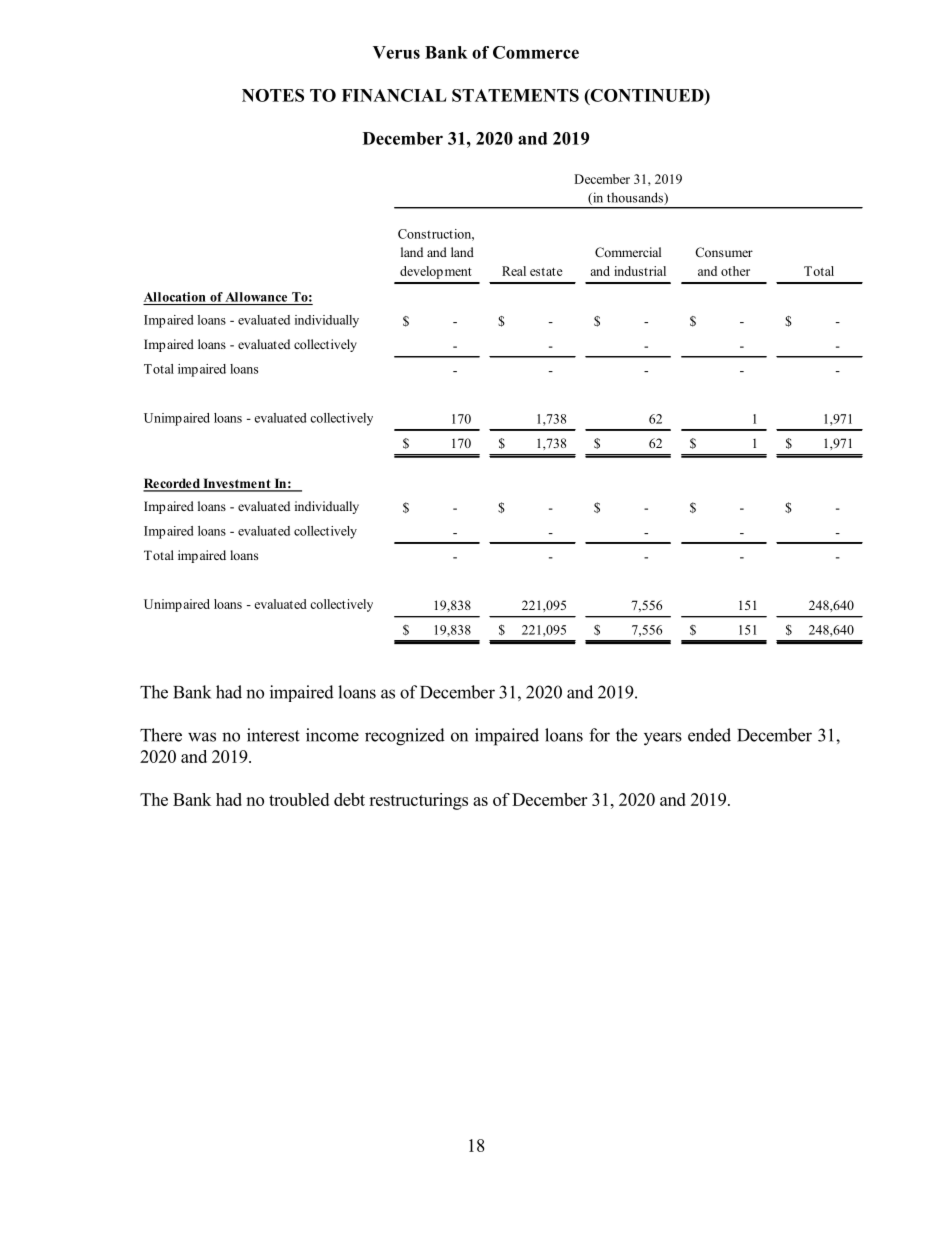 This page has height=1233, width=952. What do you see at coordinates (405, 737) in the page?
I see `recognized` at bounding box center [405, 737].
